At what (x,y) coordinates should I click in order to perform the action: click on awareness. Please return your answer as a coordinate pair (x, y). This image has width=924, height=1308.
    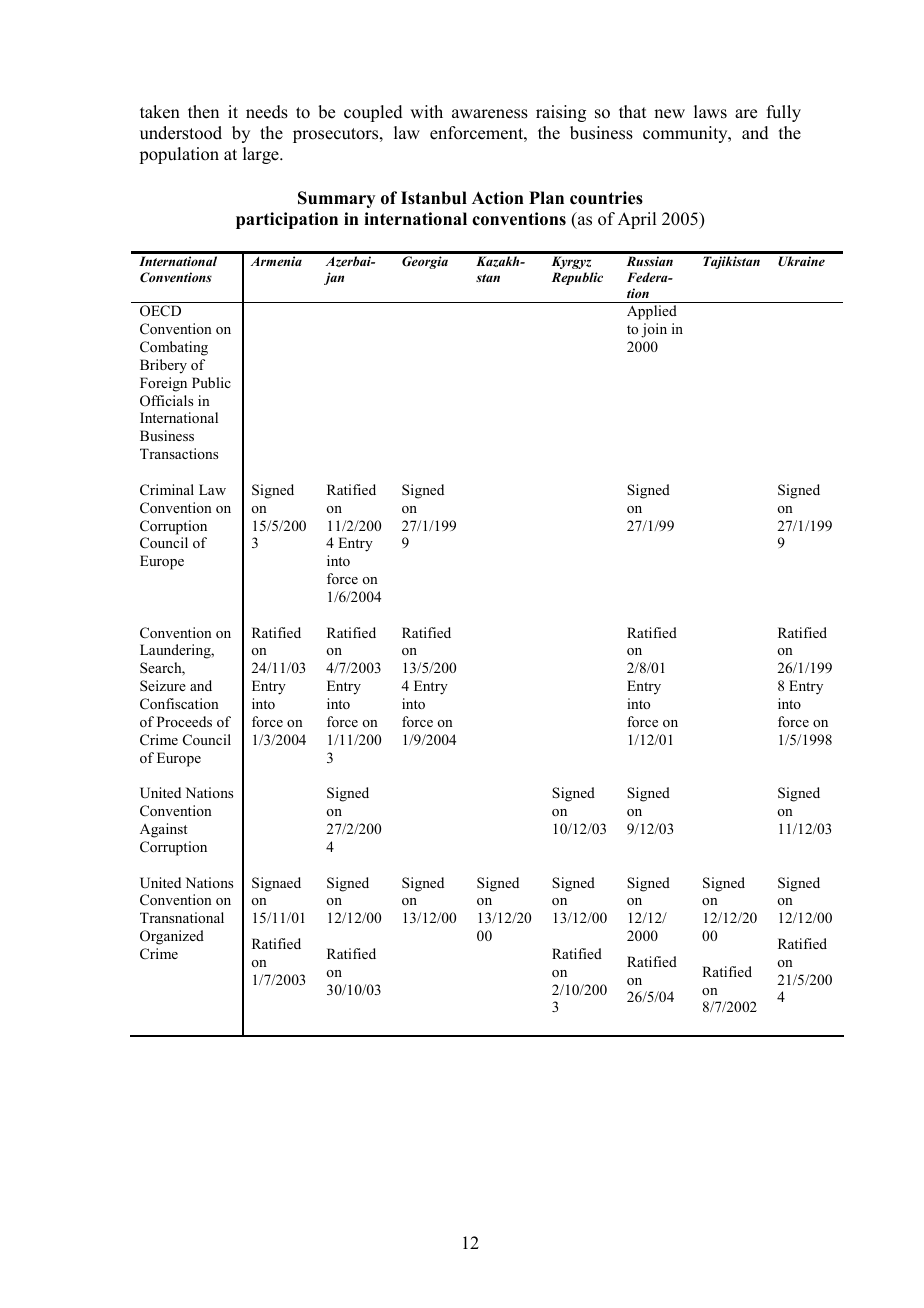
    Looking at the image, I should click on (490, 114).
